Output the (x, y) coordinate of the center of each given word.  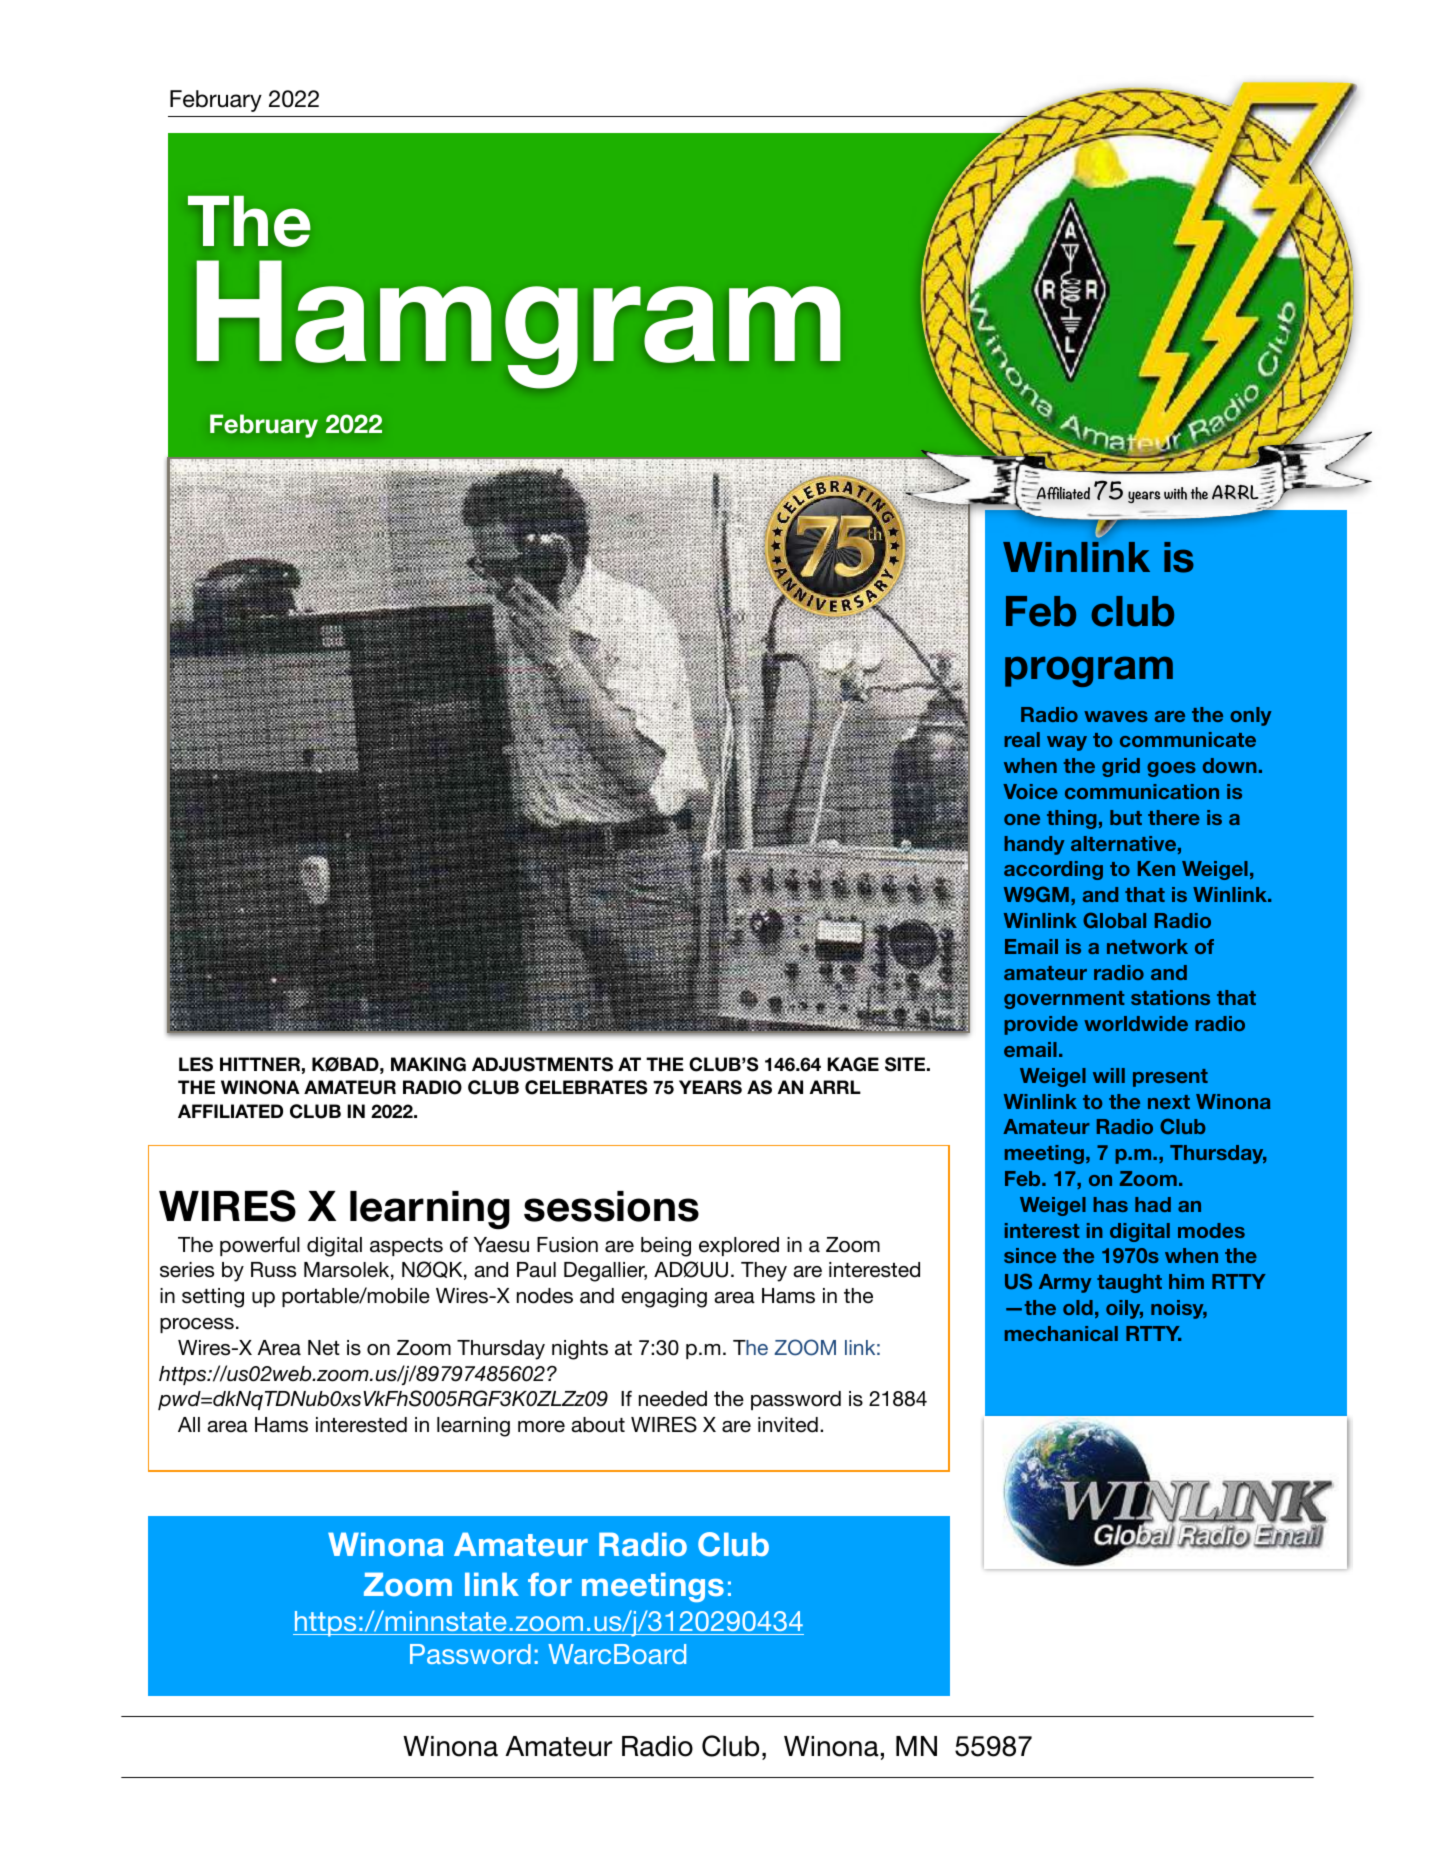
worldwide (1136, 1023)
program (1089, 671)
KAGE (853, 1064)
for (550, 1584)
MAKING (428, 1064)
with (1175, 493)
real (1022, 739)
